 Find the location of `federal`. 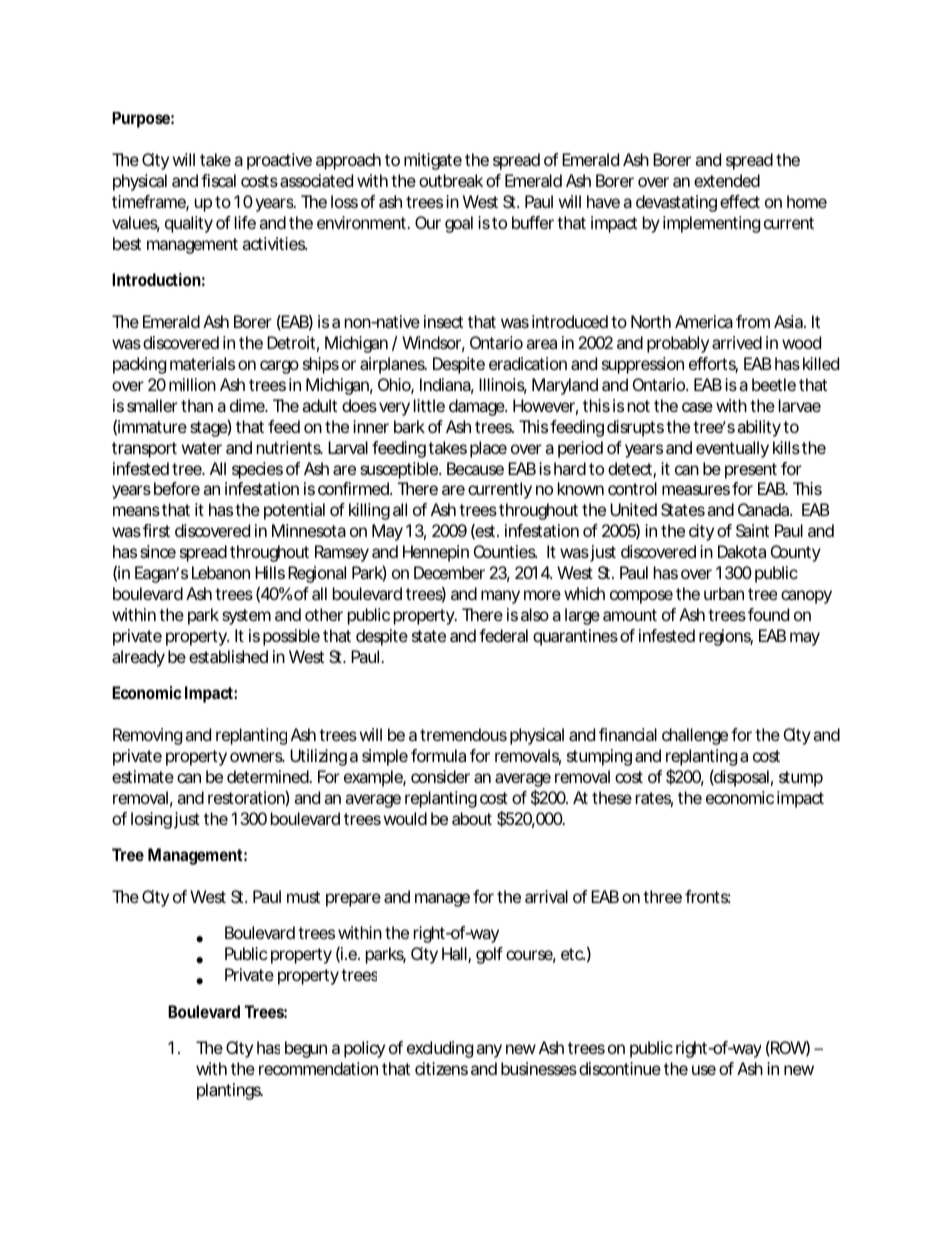

federal is located at coordinates (503, 635).
